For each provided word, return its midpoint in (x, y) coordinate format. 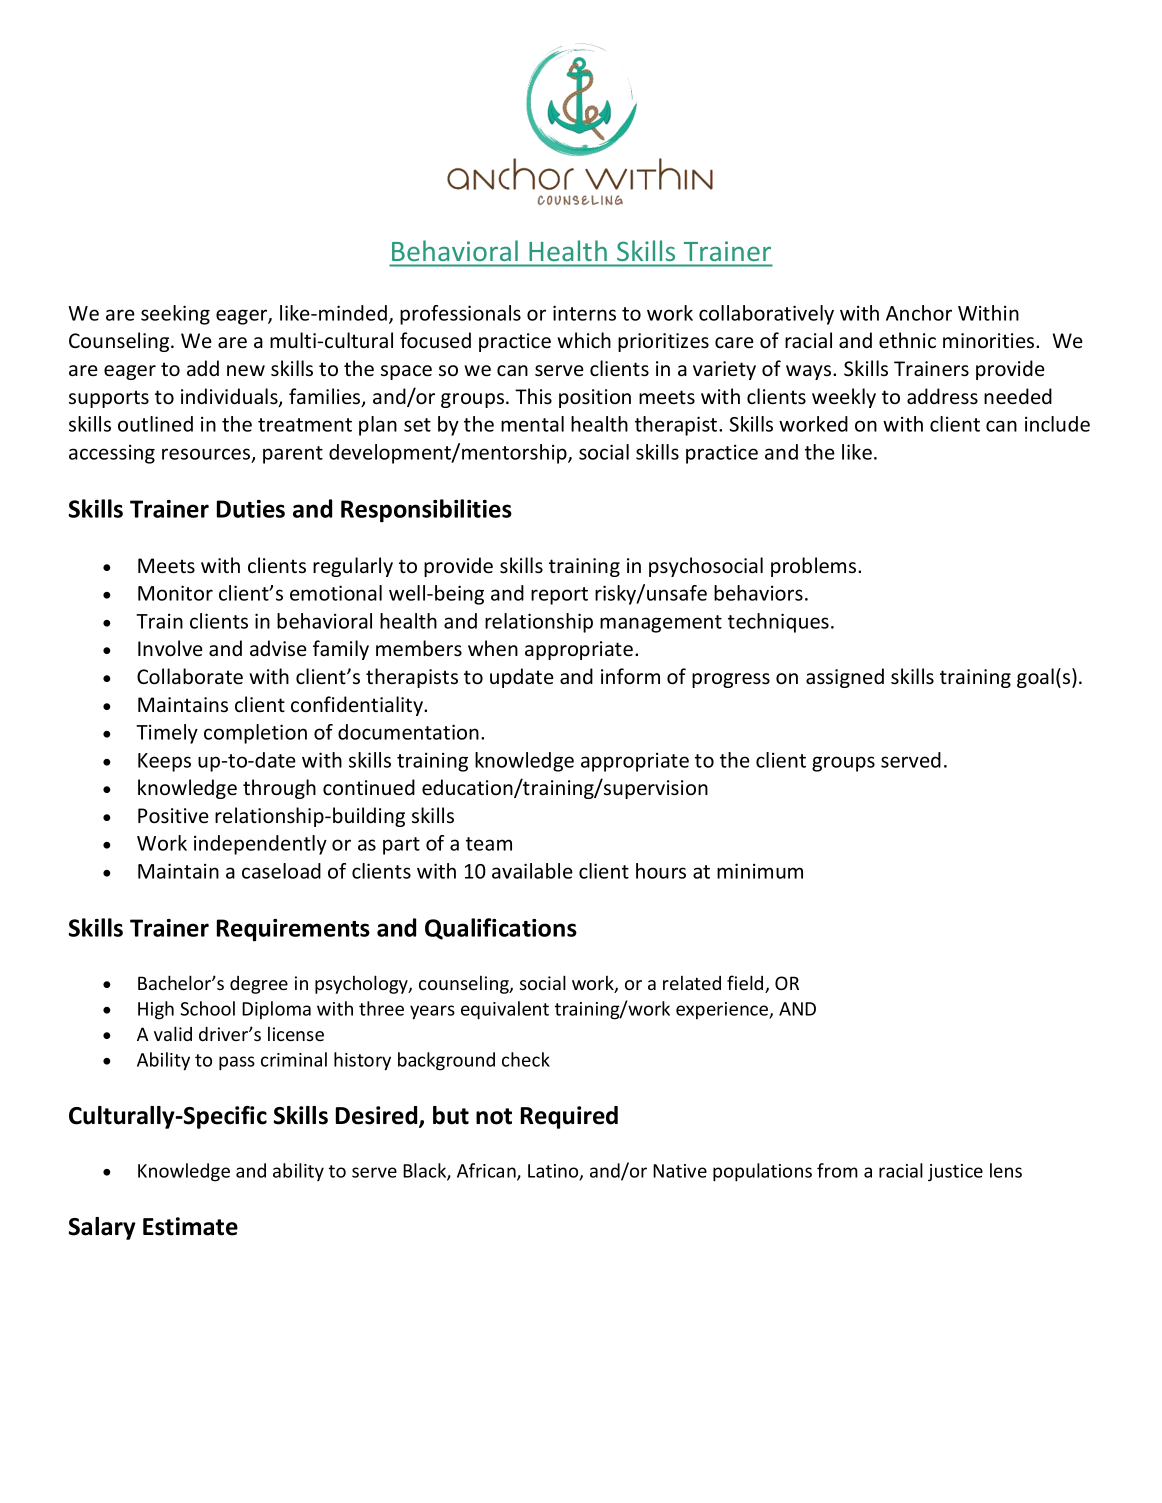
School (207, 1008)
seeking (175, 315)
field (746, 984)
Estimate (190, 1226)
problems (815, 567)
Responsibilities (426, 511)
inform (630, 676)
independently (260, 845)
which (584, 340)
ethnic (907, 340)
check (526, 1059)
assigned (845, 678)
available (532, 871)
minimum (760, 871)
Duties (251, 509)
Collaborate (190, 676)
